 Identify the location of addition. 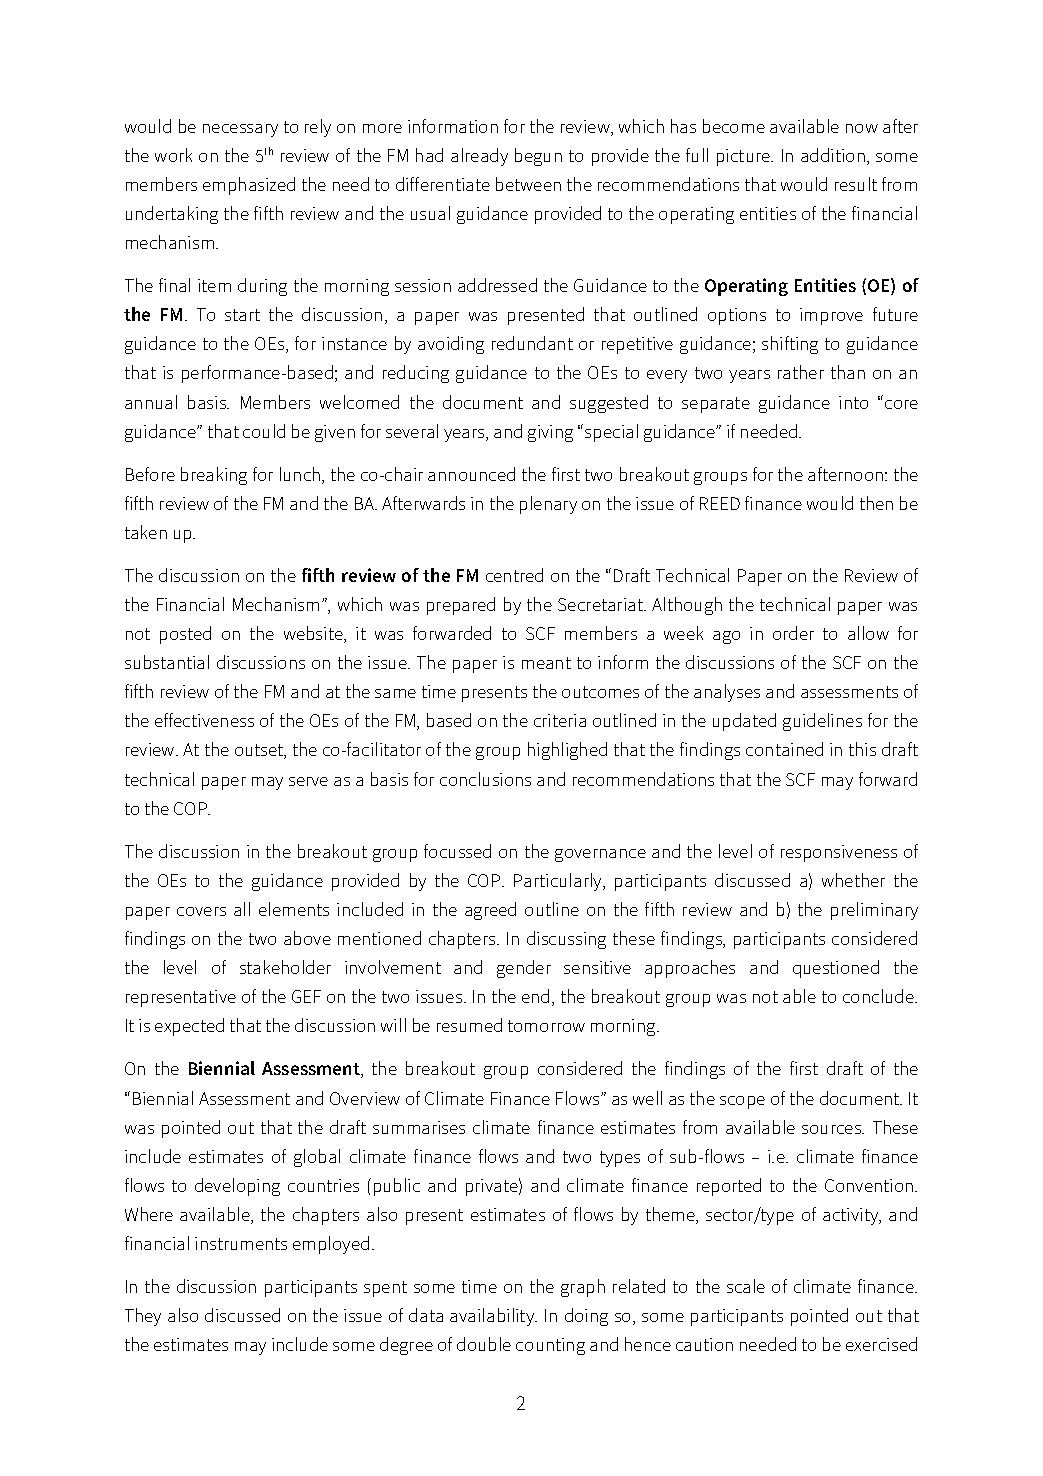
(833, 155).
